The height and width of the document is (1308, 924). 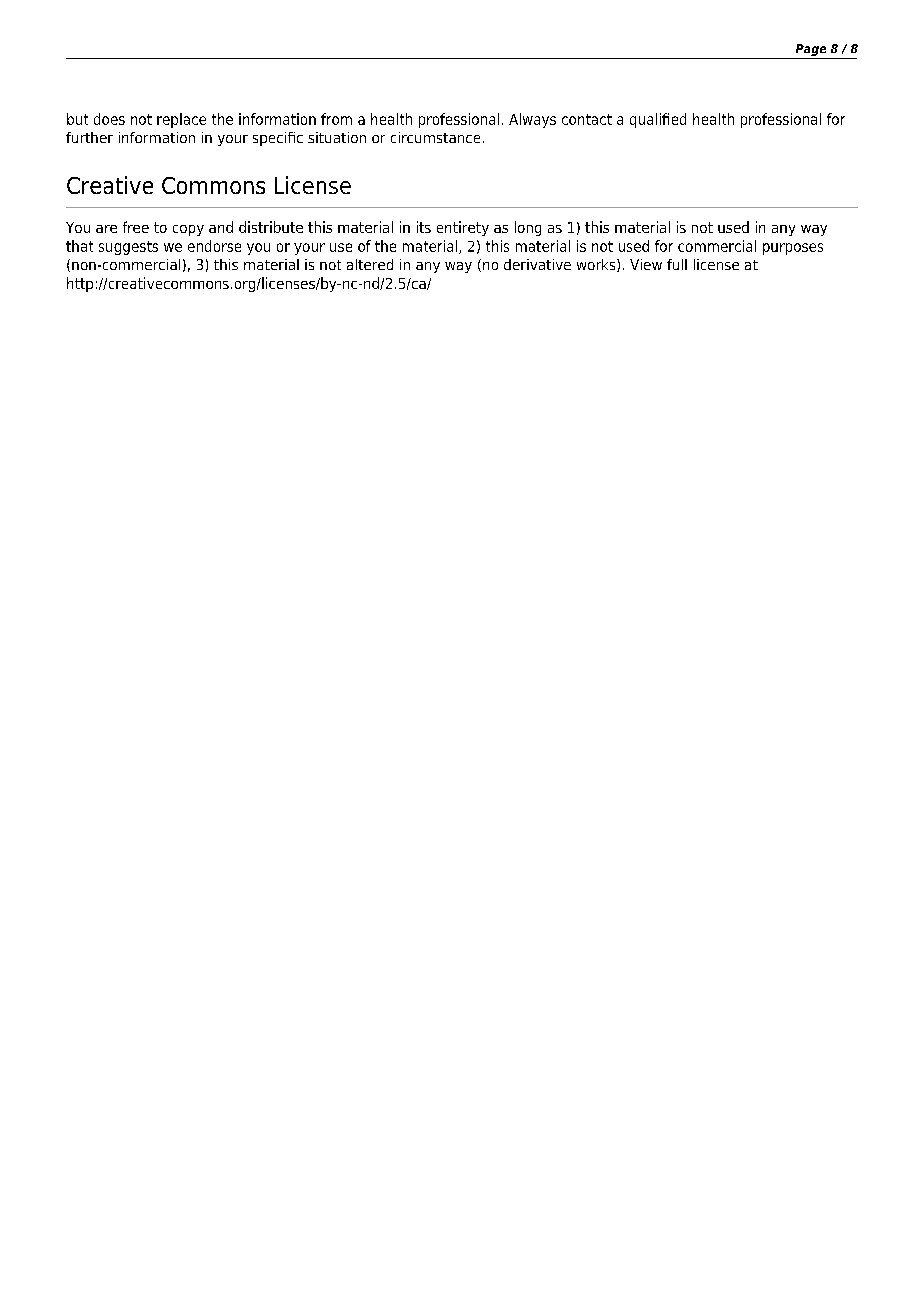 What do you see at coordinates (181, 120) in the document?
I see `replace` at bounding box center [181, 120].
